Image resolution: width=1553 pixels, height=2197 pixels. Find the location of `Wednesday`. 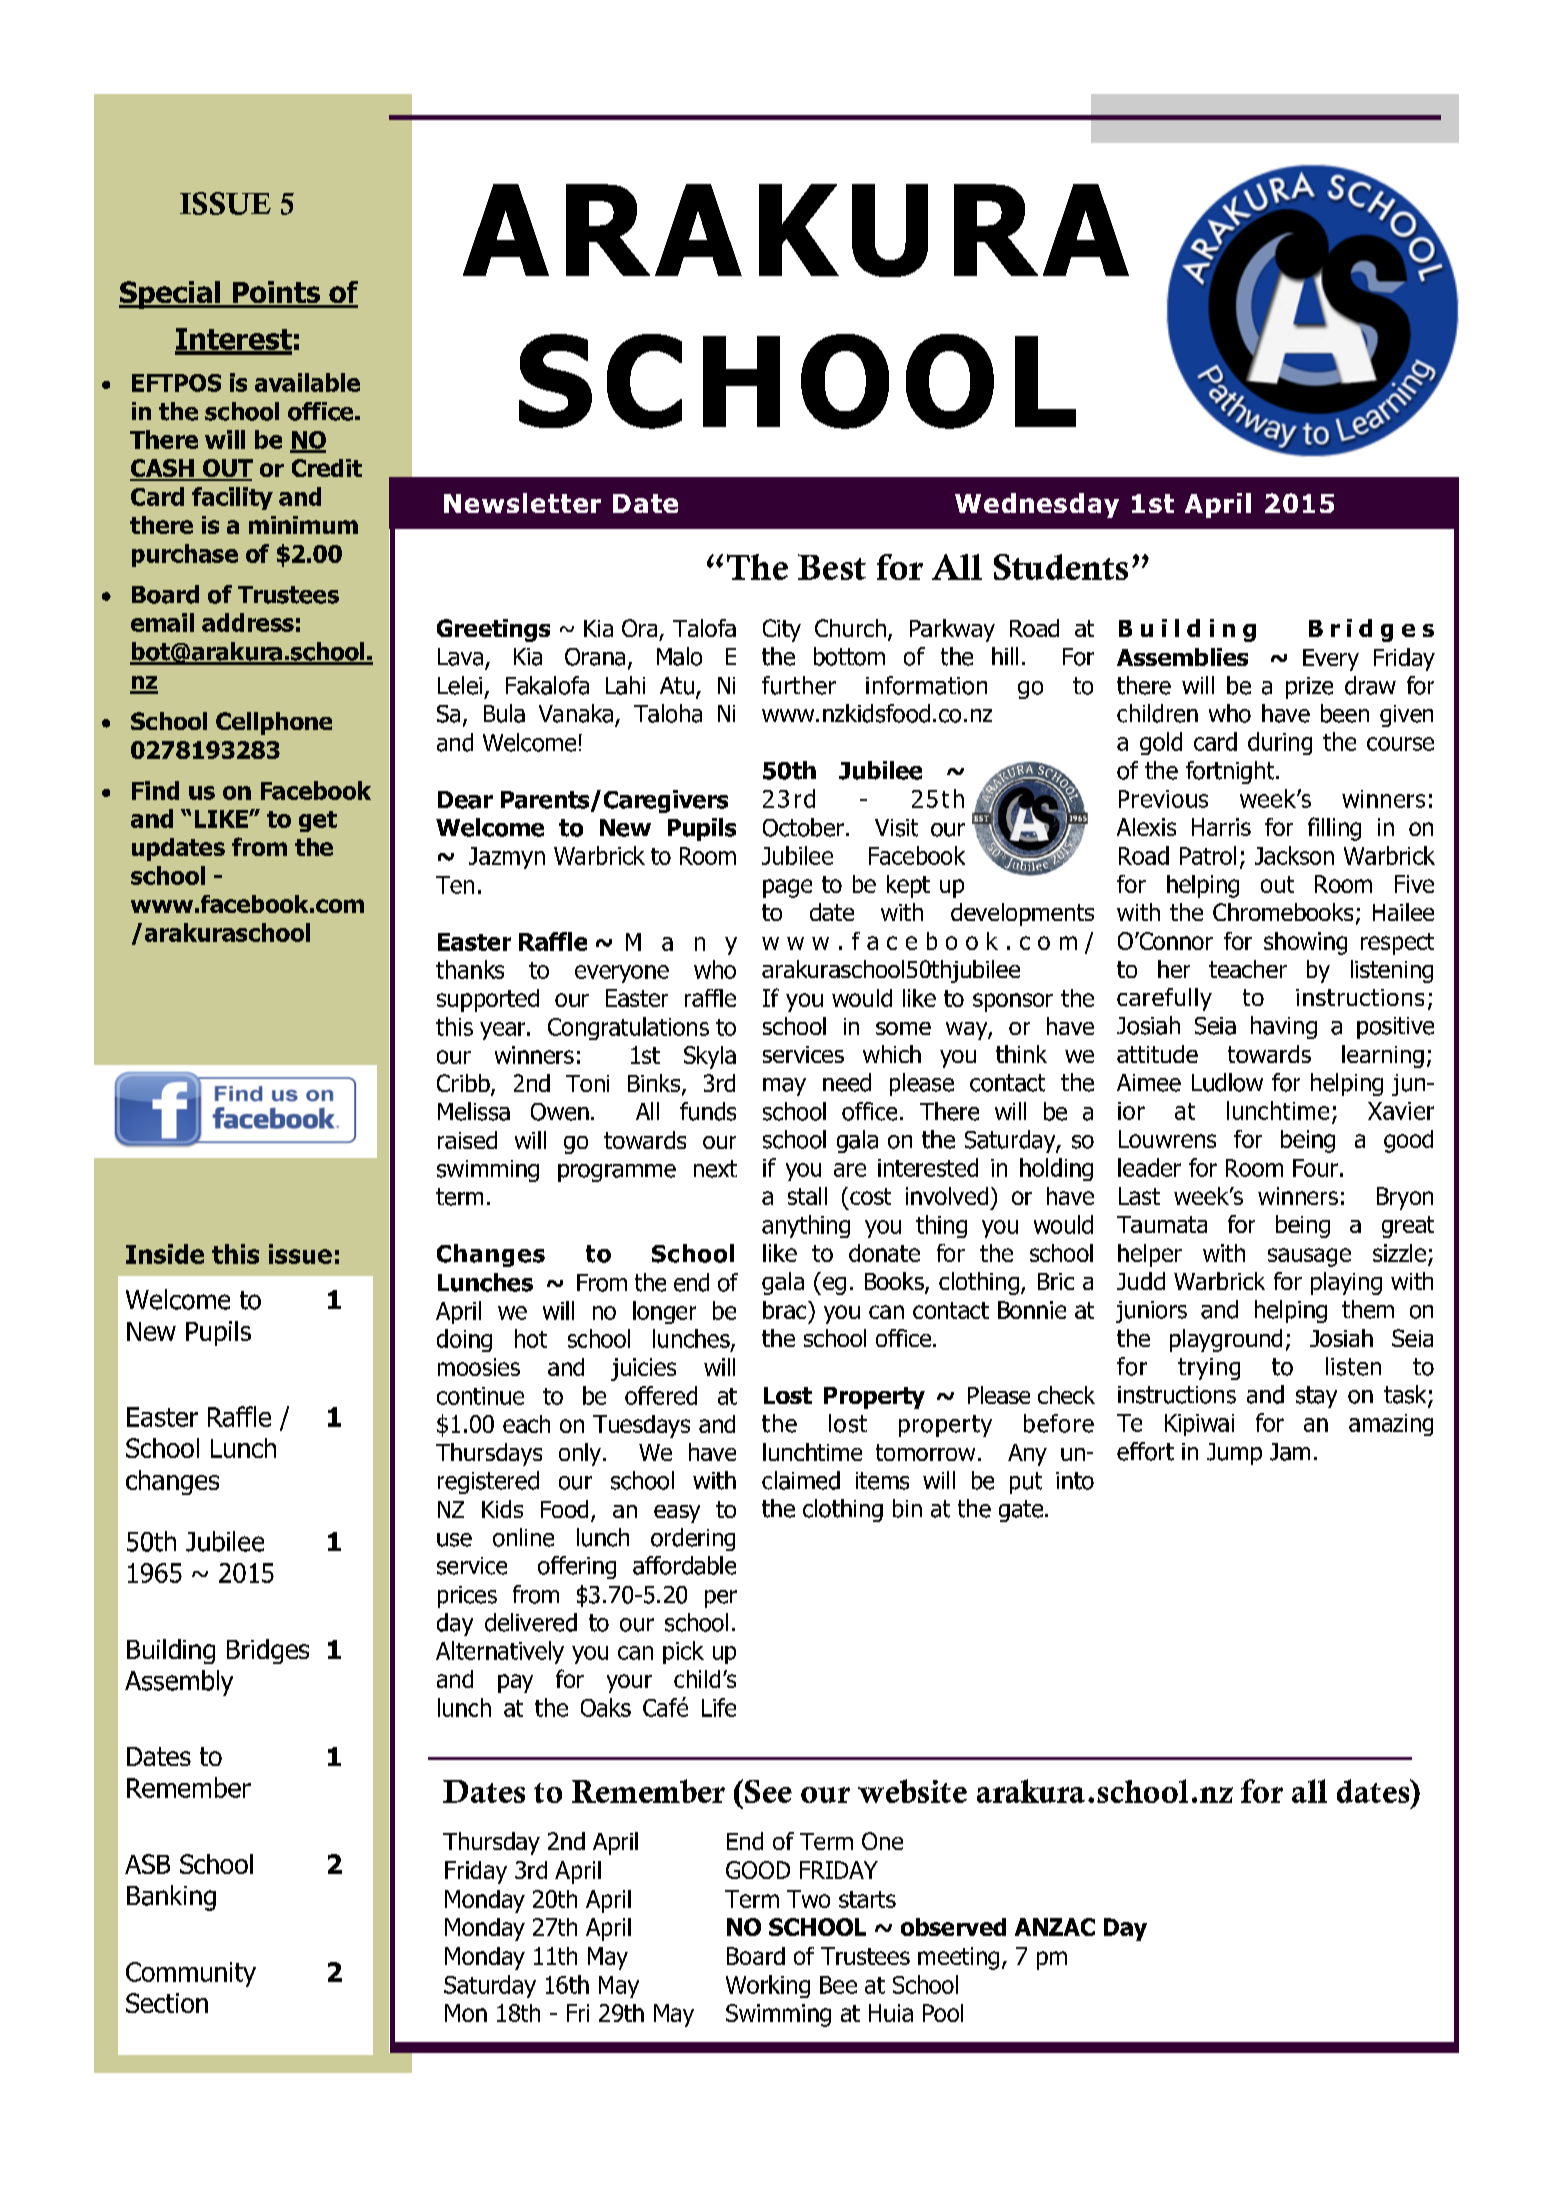

Wednesday is located at coordinates (1037, 505).
